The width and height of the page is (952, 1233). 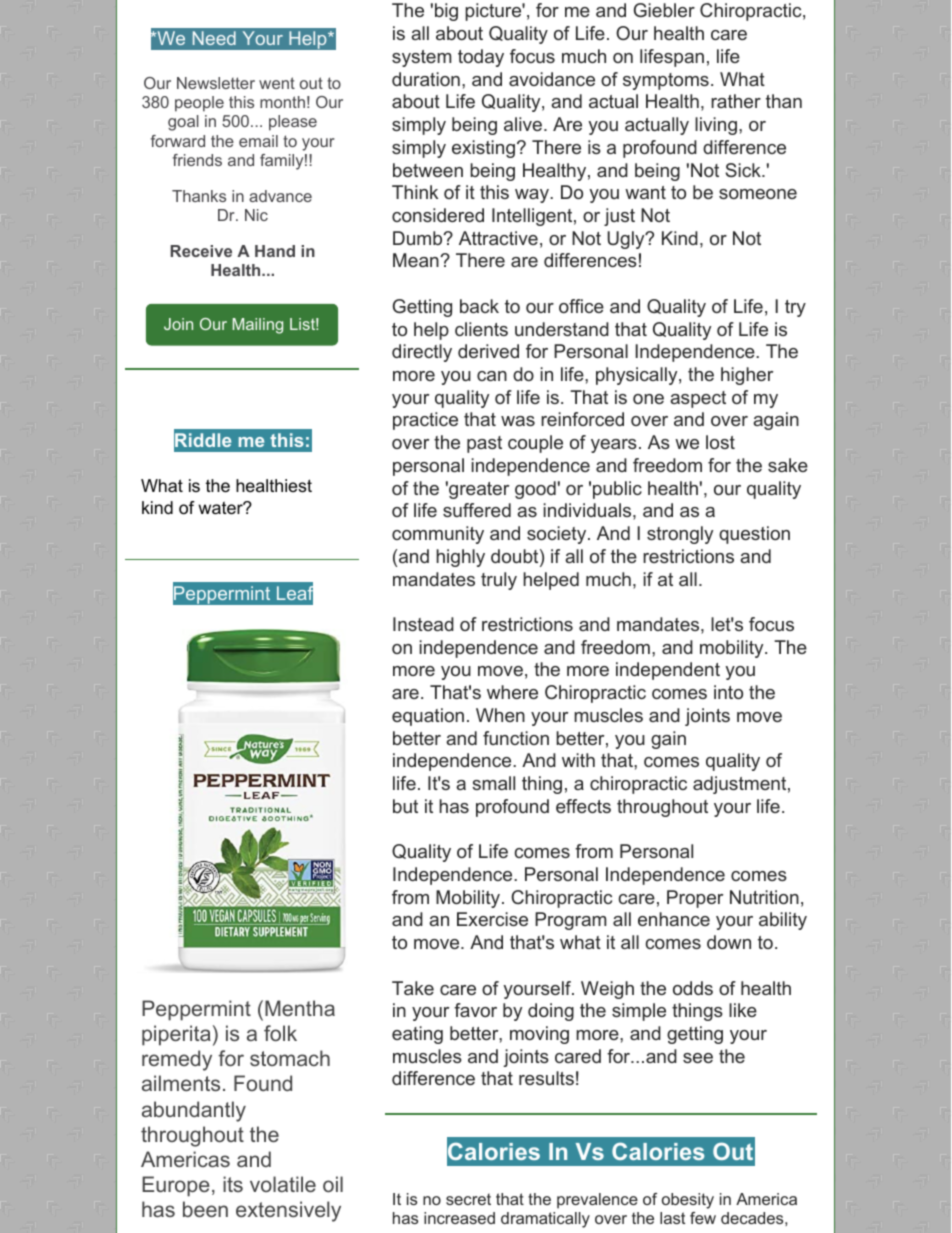 What do you see at coordinates (695, 899) in the page?
I see `Proper` at bounding box center [695, 899].
